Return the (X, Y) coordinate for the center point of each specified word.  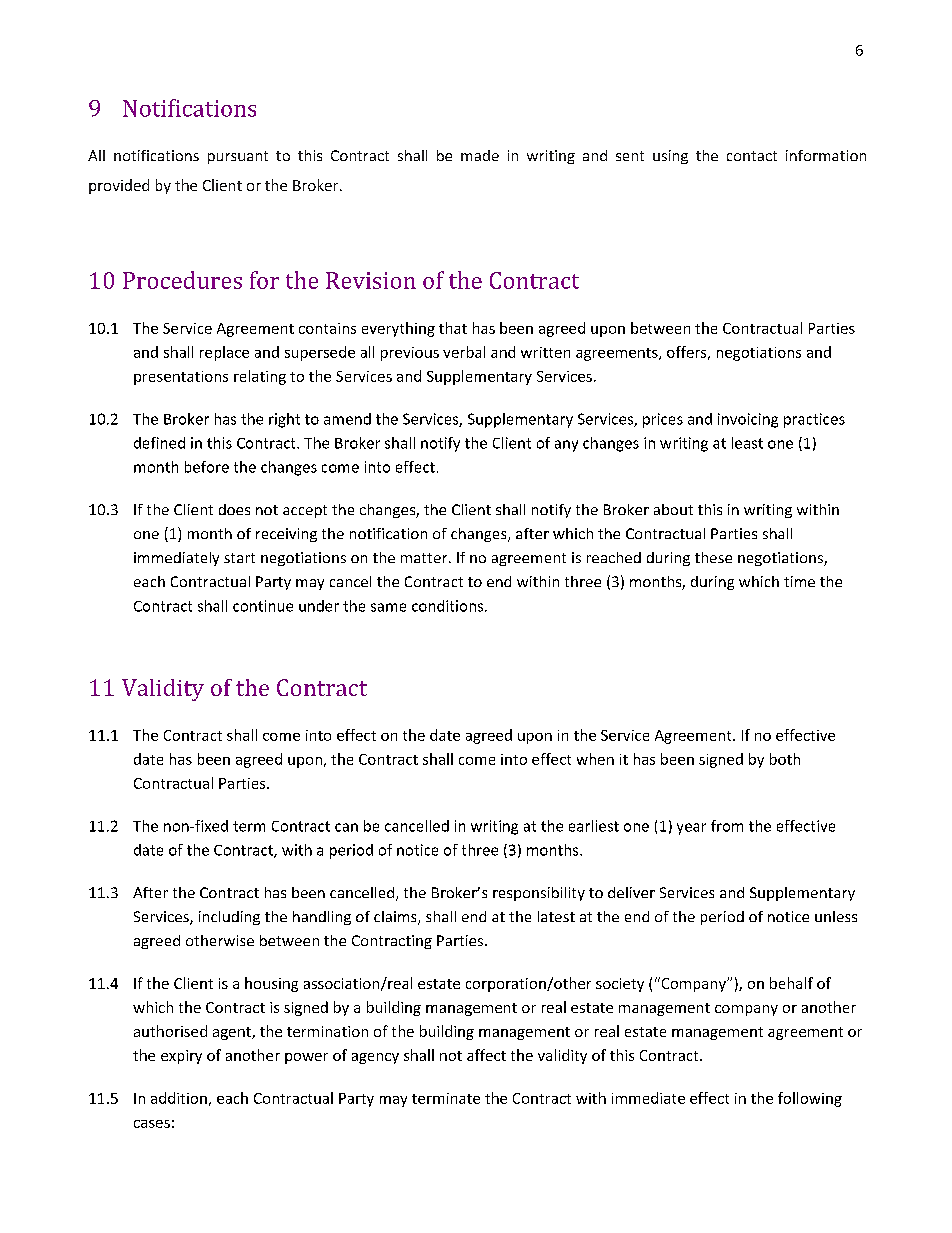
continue (263, 606)
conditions (449, 606)
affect (486, 1055)
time (799, 581)
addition (179, 1098)
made (480, 155)
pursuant (238, 157)
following (810, 1099)
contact (752, 156)
